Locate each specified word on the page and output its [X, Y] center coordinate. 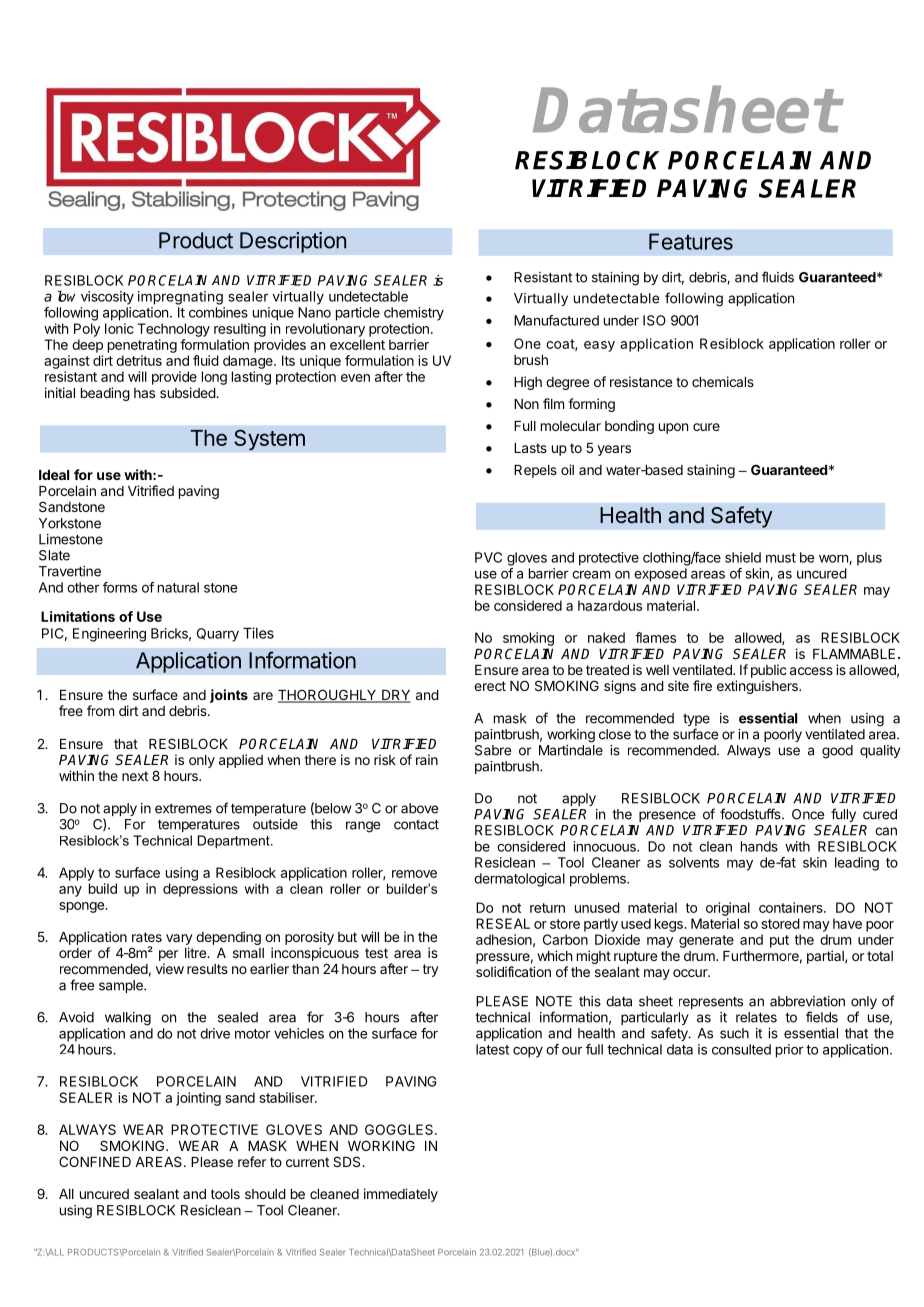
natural [178, 587]
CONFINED [95, 1161]
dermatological [519, 880]
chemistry [414, 314]
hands [759, 846]
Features [691, 241]
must [781, 558]
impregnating [180, 298]
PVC [488, 557]
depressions [200, 890]
